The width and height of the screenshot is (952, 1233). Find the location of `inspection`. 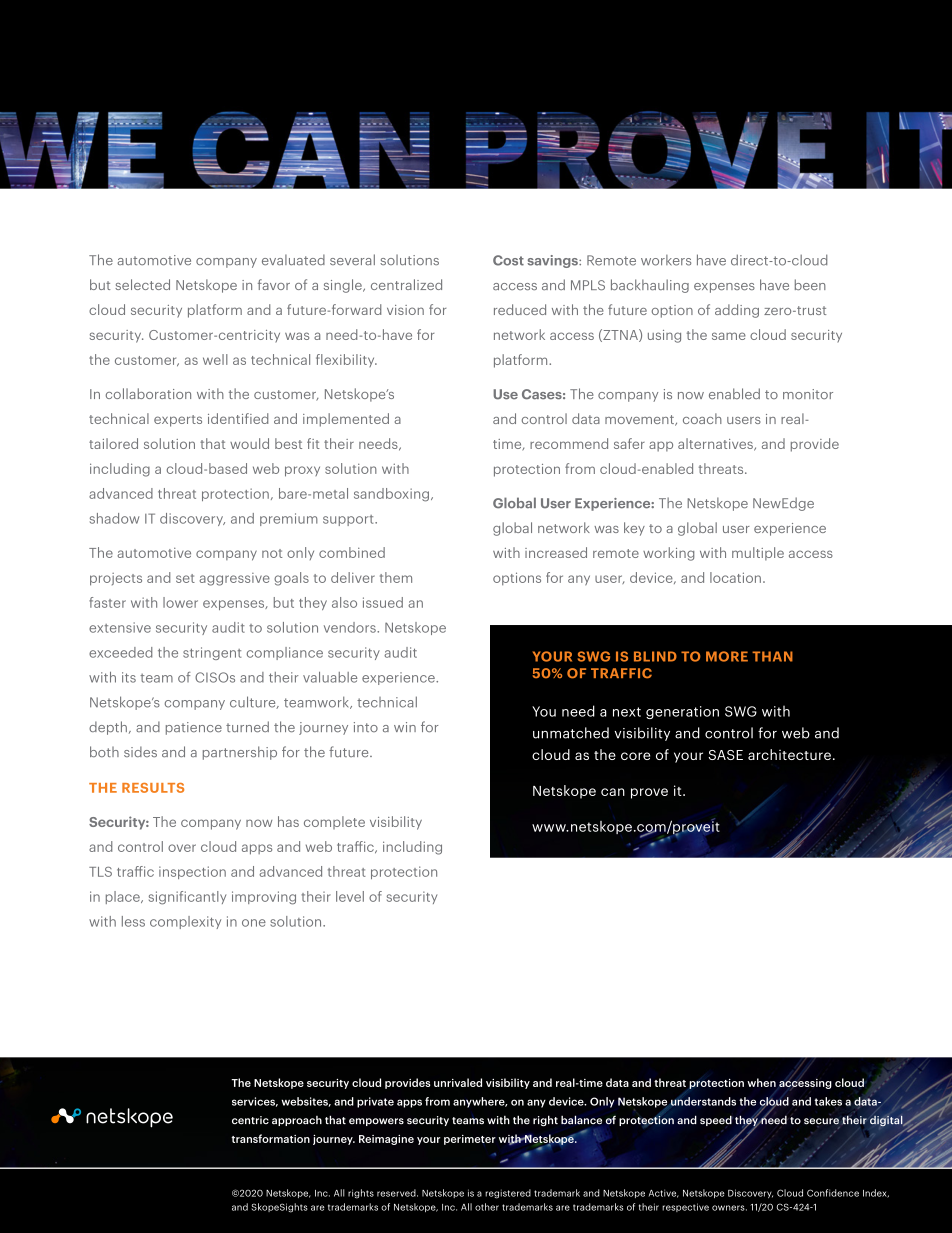

inspection is located at coordinates (192, 872).
